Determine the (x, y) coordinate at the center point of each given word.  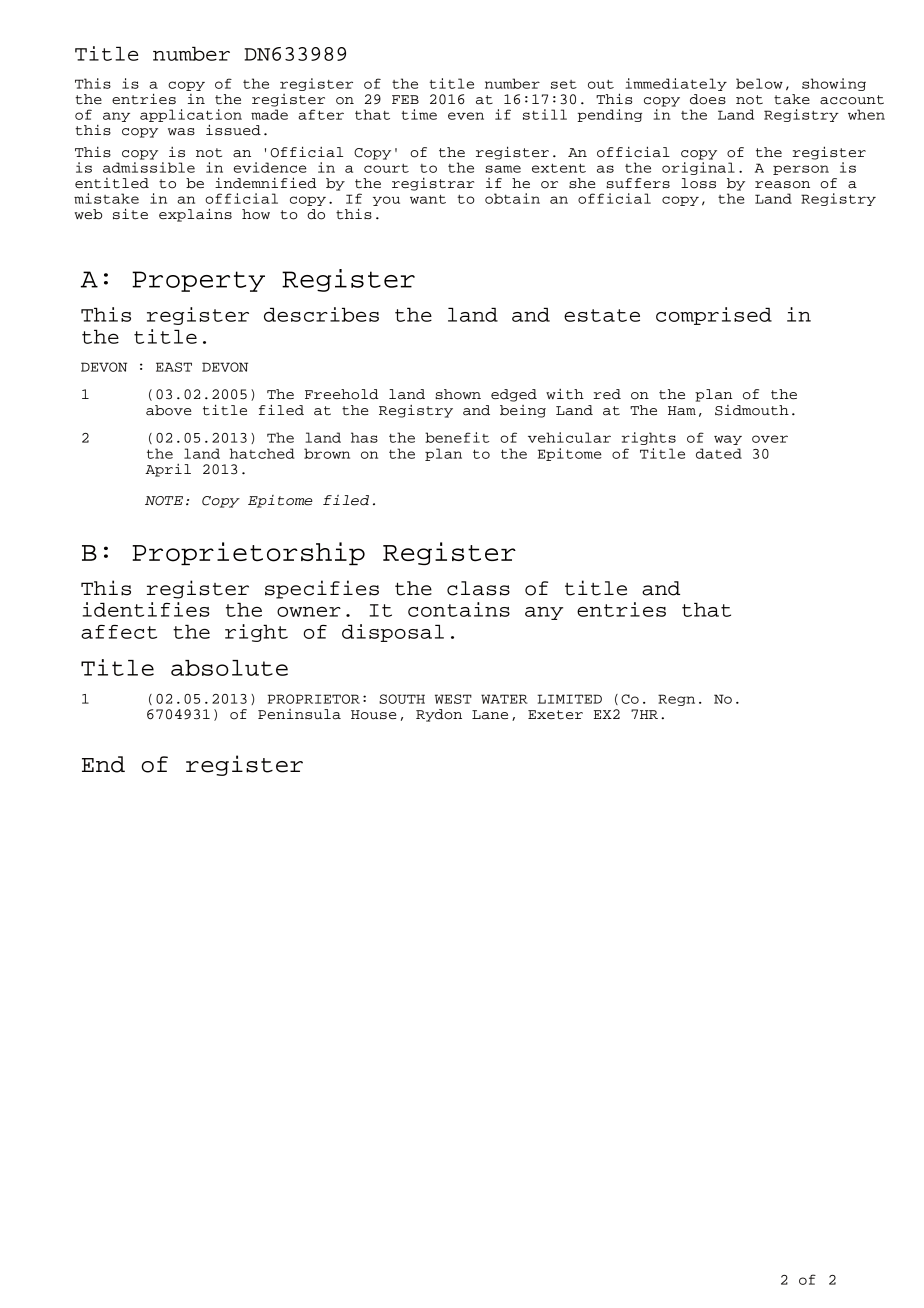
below (759, 83)
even (466, 116)
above (168, 410)
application (191, 117)
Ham (682, 411)
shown (458, 394)
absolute (229, 668)
